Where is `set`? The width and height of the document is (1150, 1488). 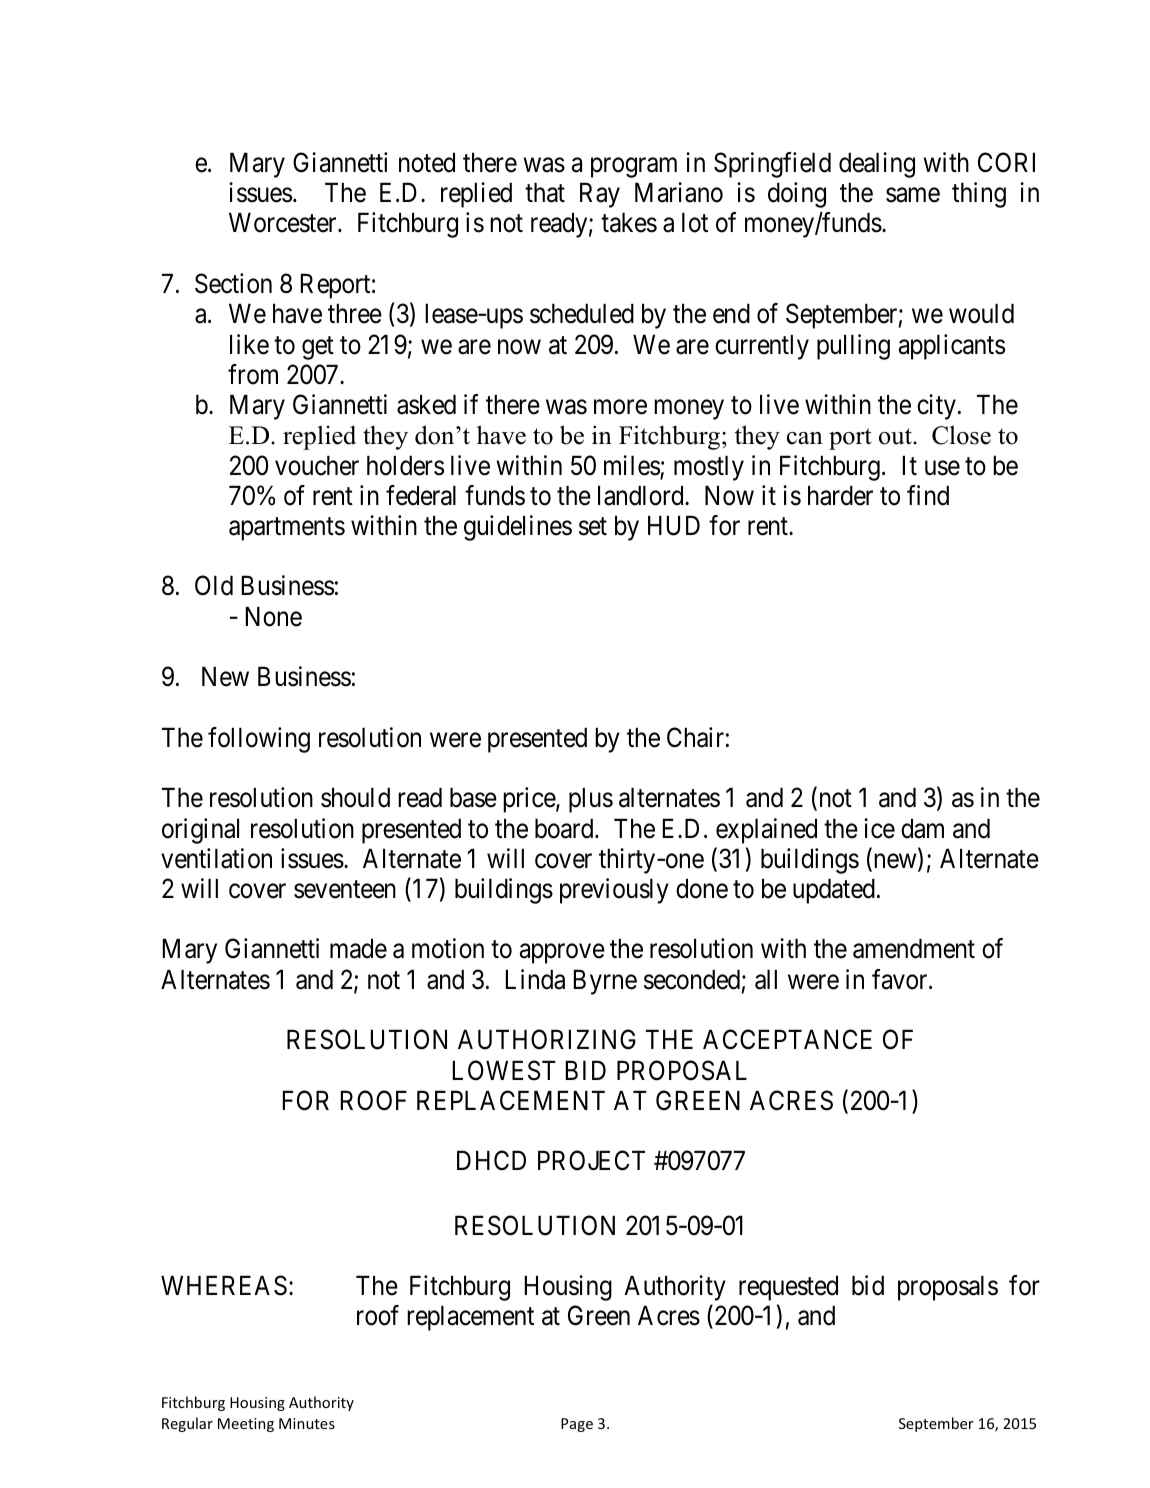 set is located at coordinates (593, 527).
